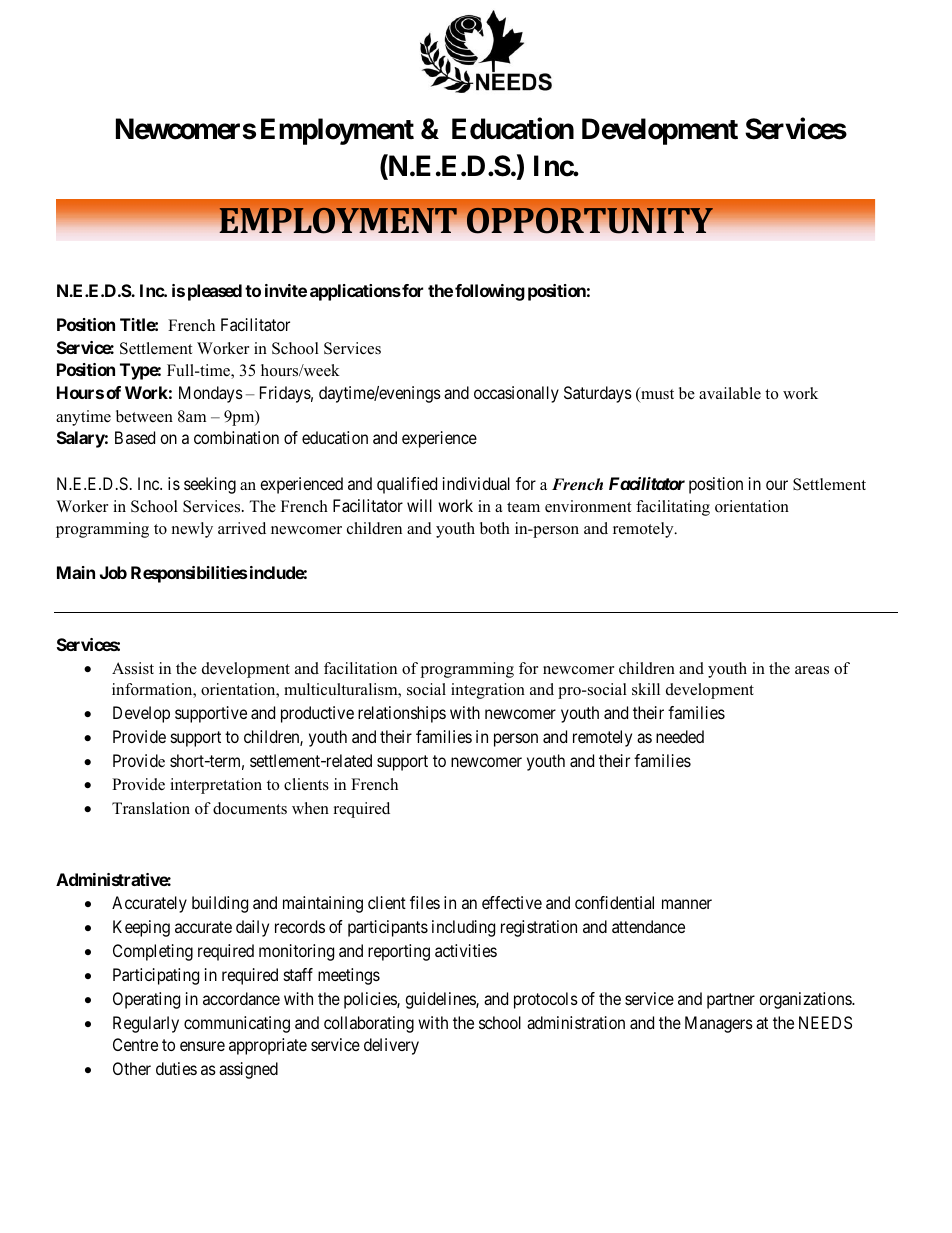 This screenshot has height=1233, width=952. I want to click on available, so click(730, 393).
